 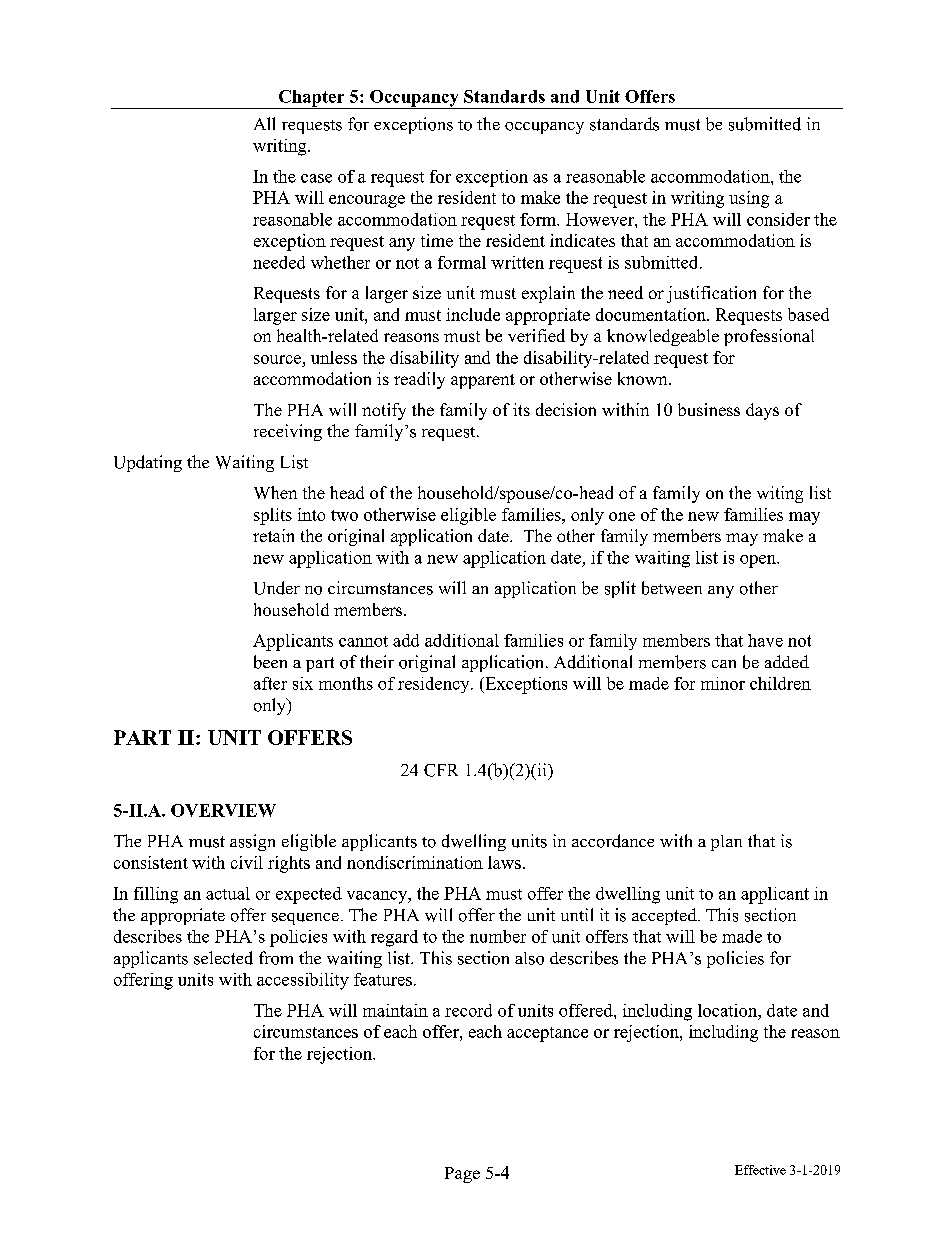 I want to click on accepted, so click(x=665, y=916).
